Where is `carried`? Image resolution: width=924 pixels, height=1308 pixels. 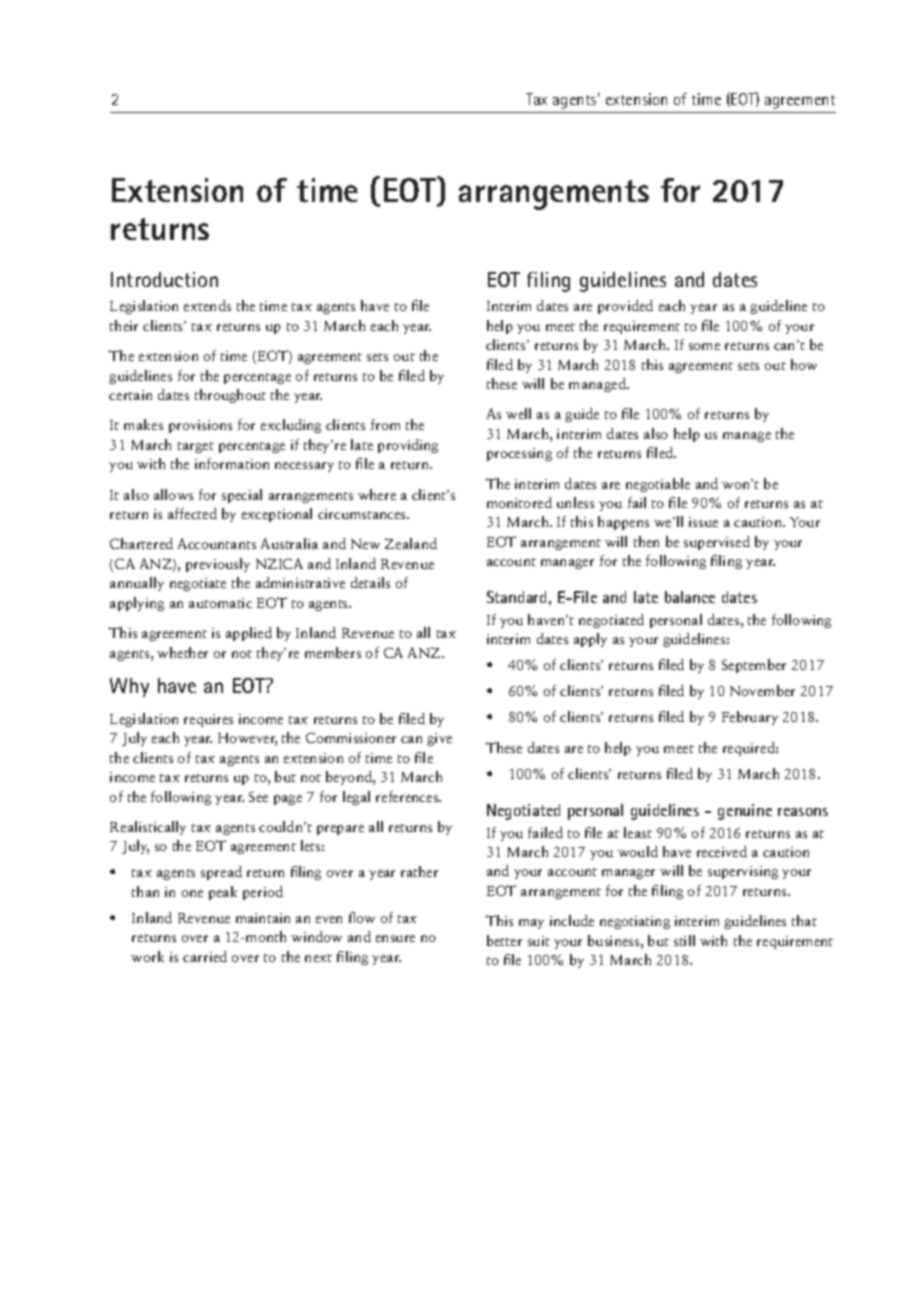
carried is located at coordinates (205, 956).
